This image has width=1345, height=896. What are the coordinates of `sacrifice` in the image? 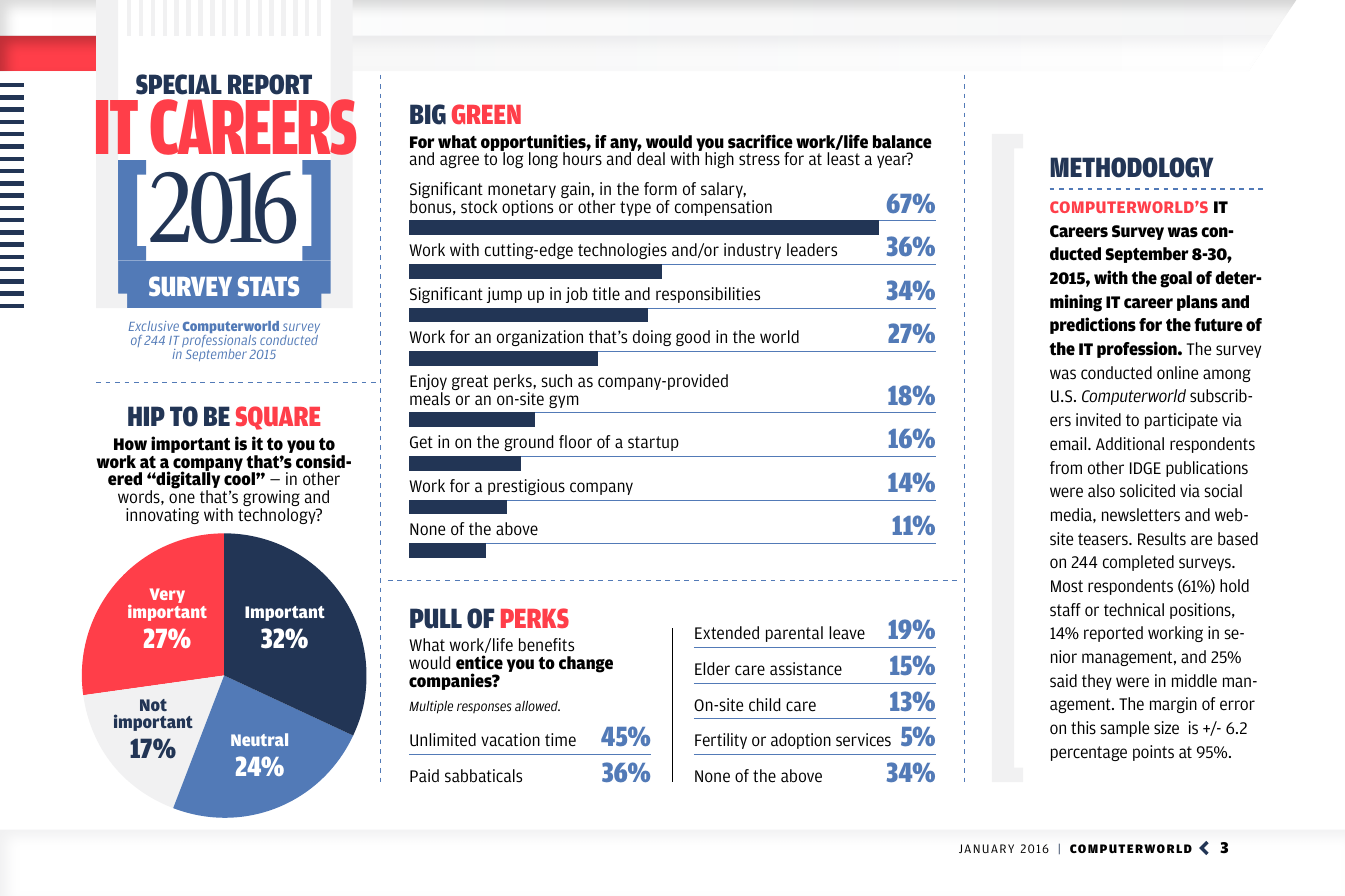 It's located at (760, 141).
